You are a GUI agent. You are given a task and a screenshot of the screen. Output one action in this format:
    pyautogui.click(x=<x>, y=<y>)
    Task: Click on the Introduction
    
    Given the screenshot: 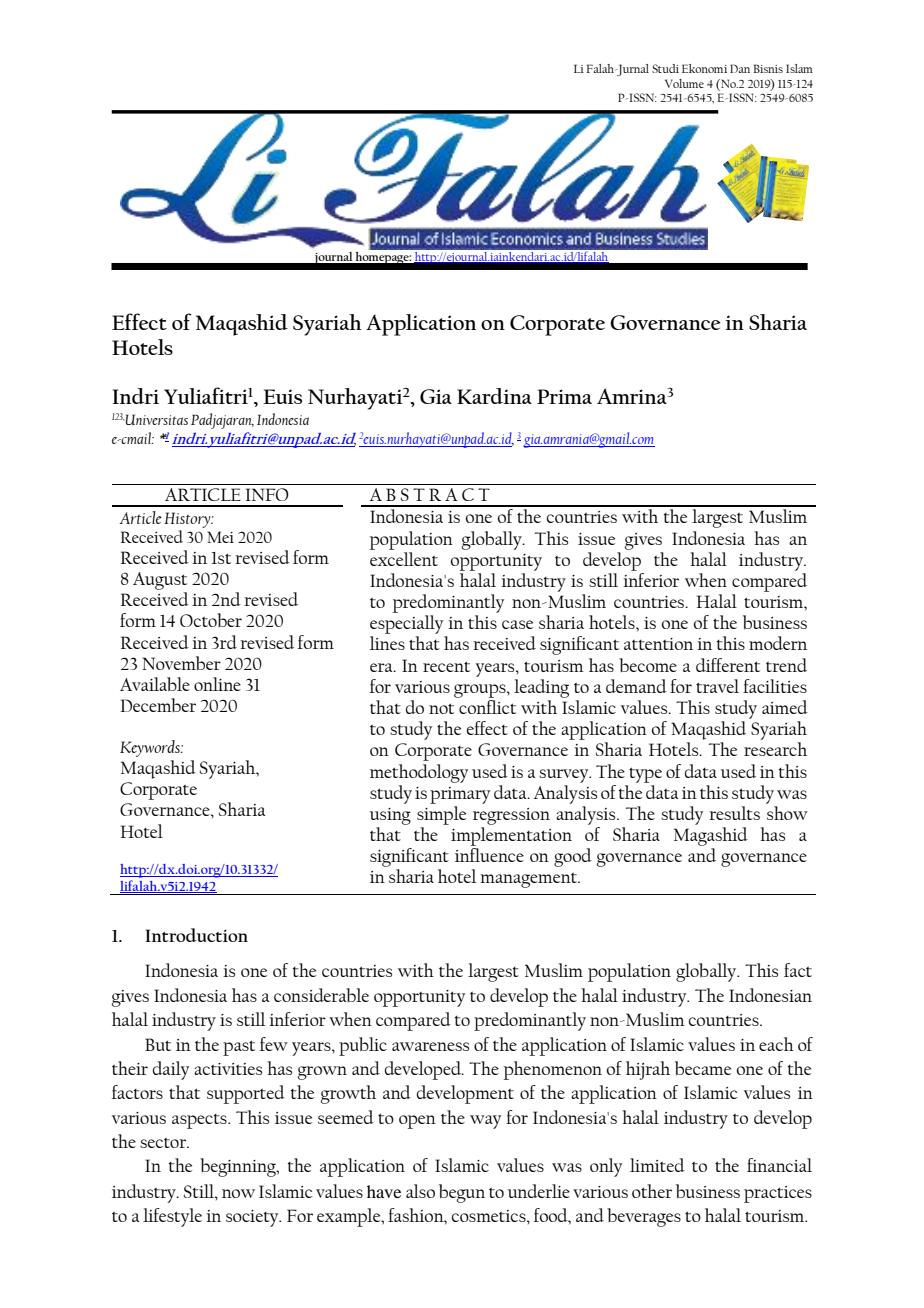 What is the action you would take?
    pyautogui.click(x=196, y=935)
